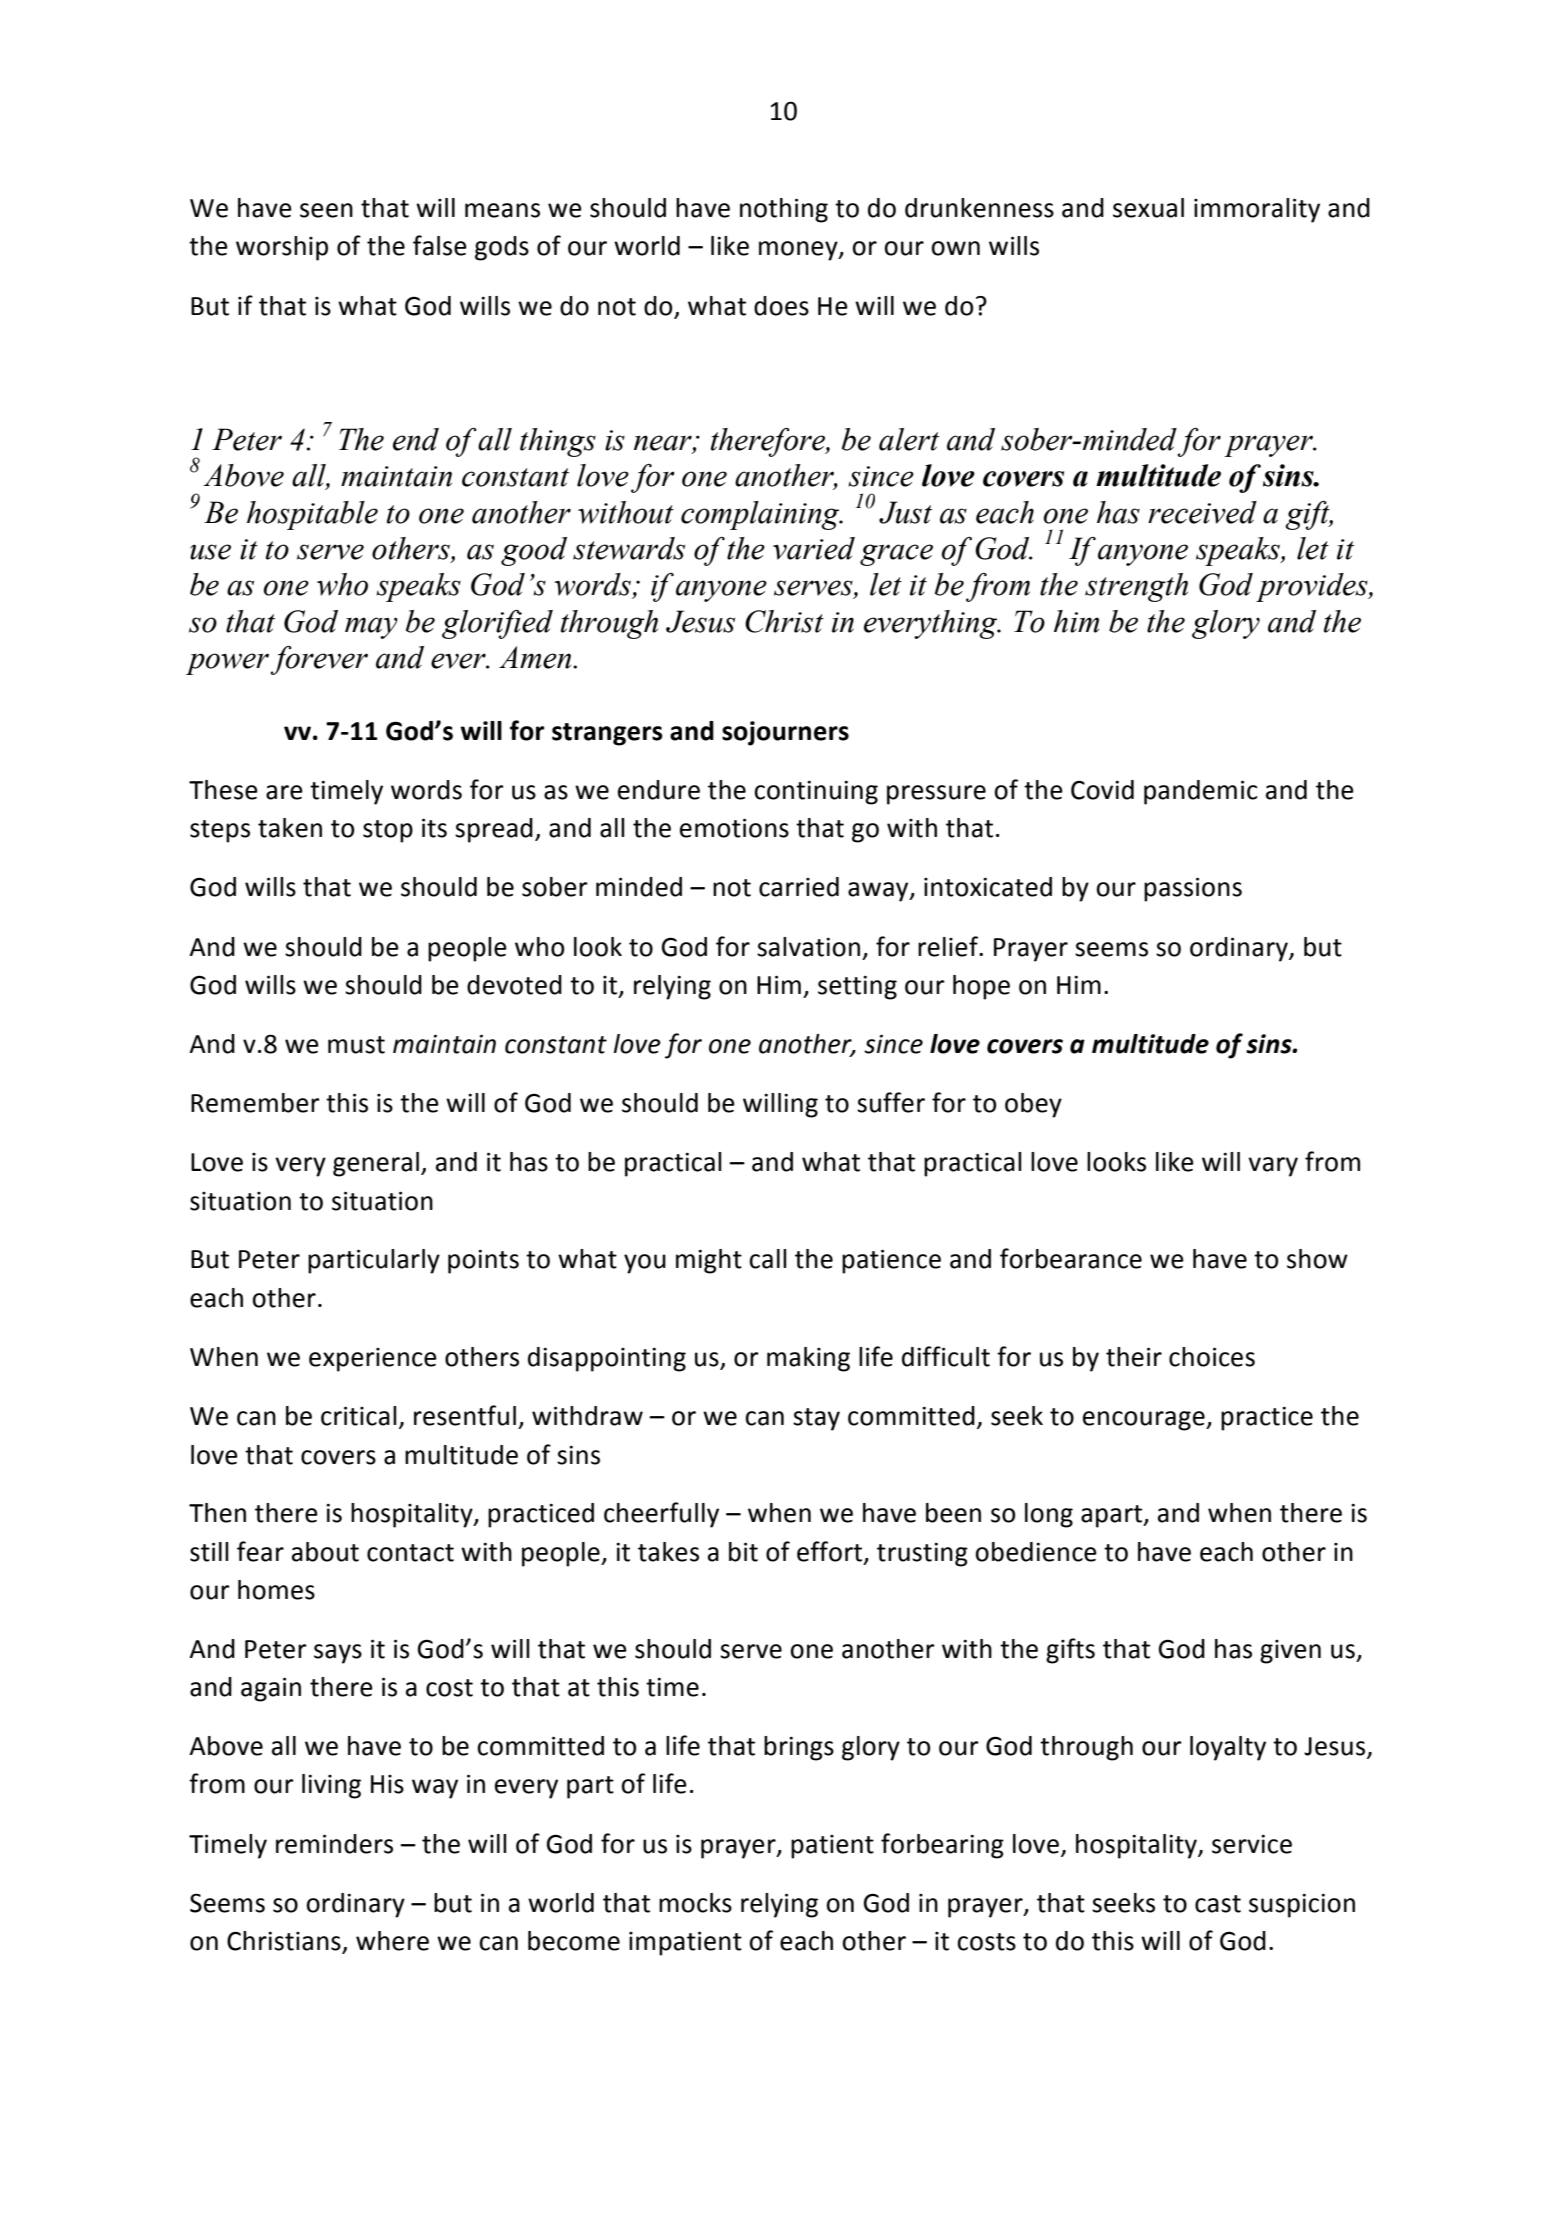 This screenshot has height=2216, width=1566. Describe the element at coordinates (282, 248) in the screenshot. I see `worship` at that location.
